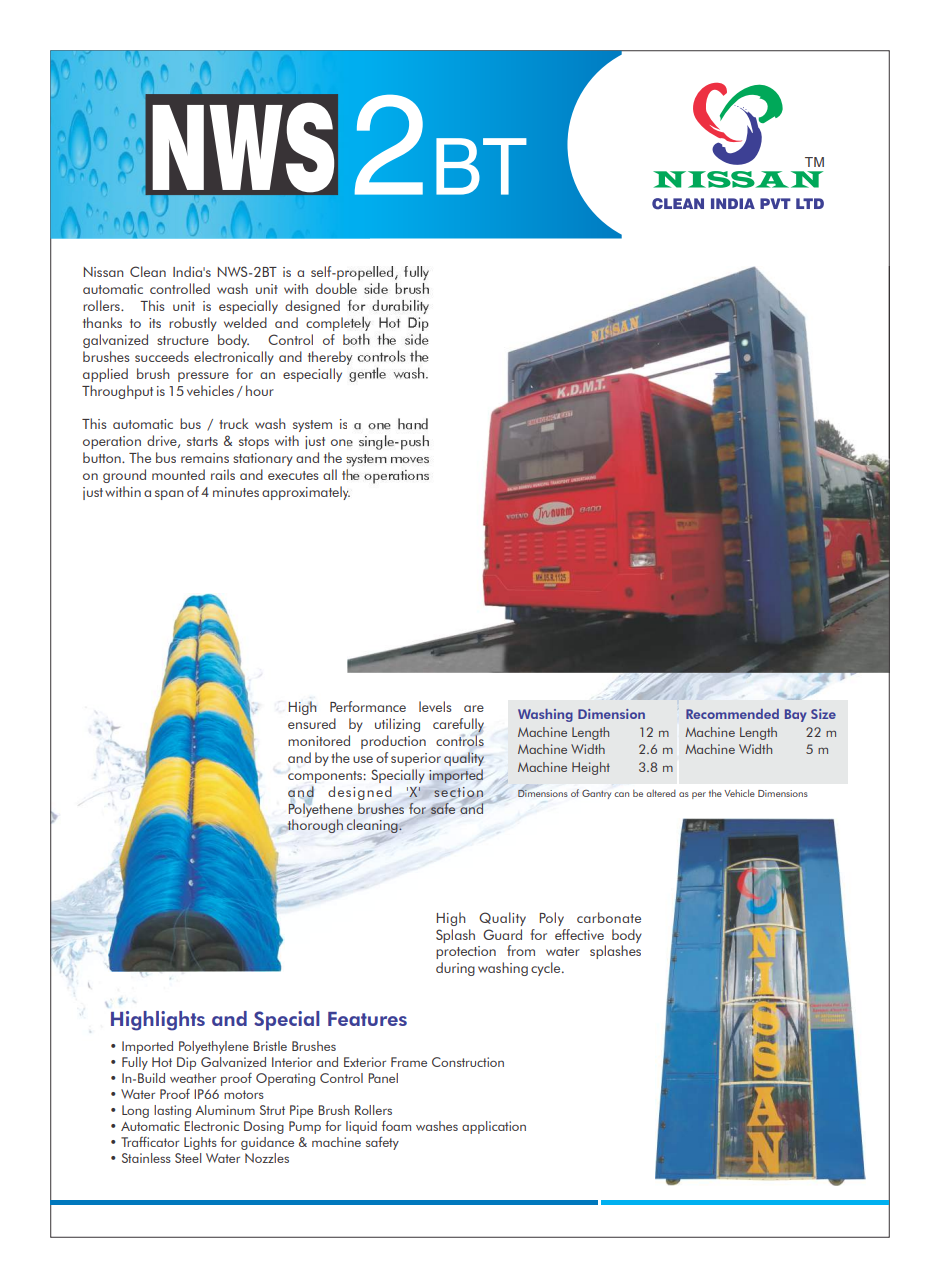 This screenshot has width=940, height=1288. I want to click on ensured, so click(312, 723).
